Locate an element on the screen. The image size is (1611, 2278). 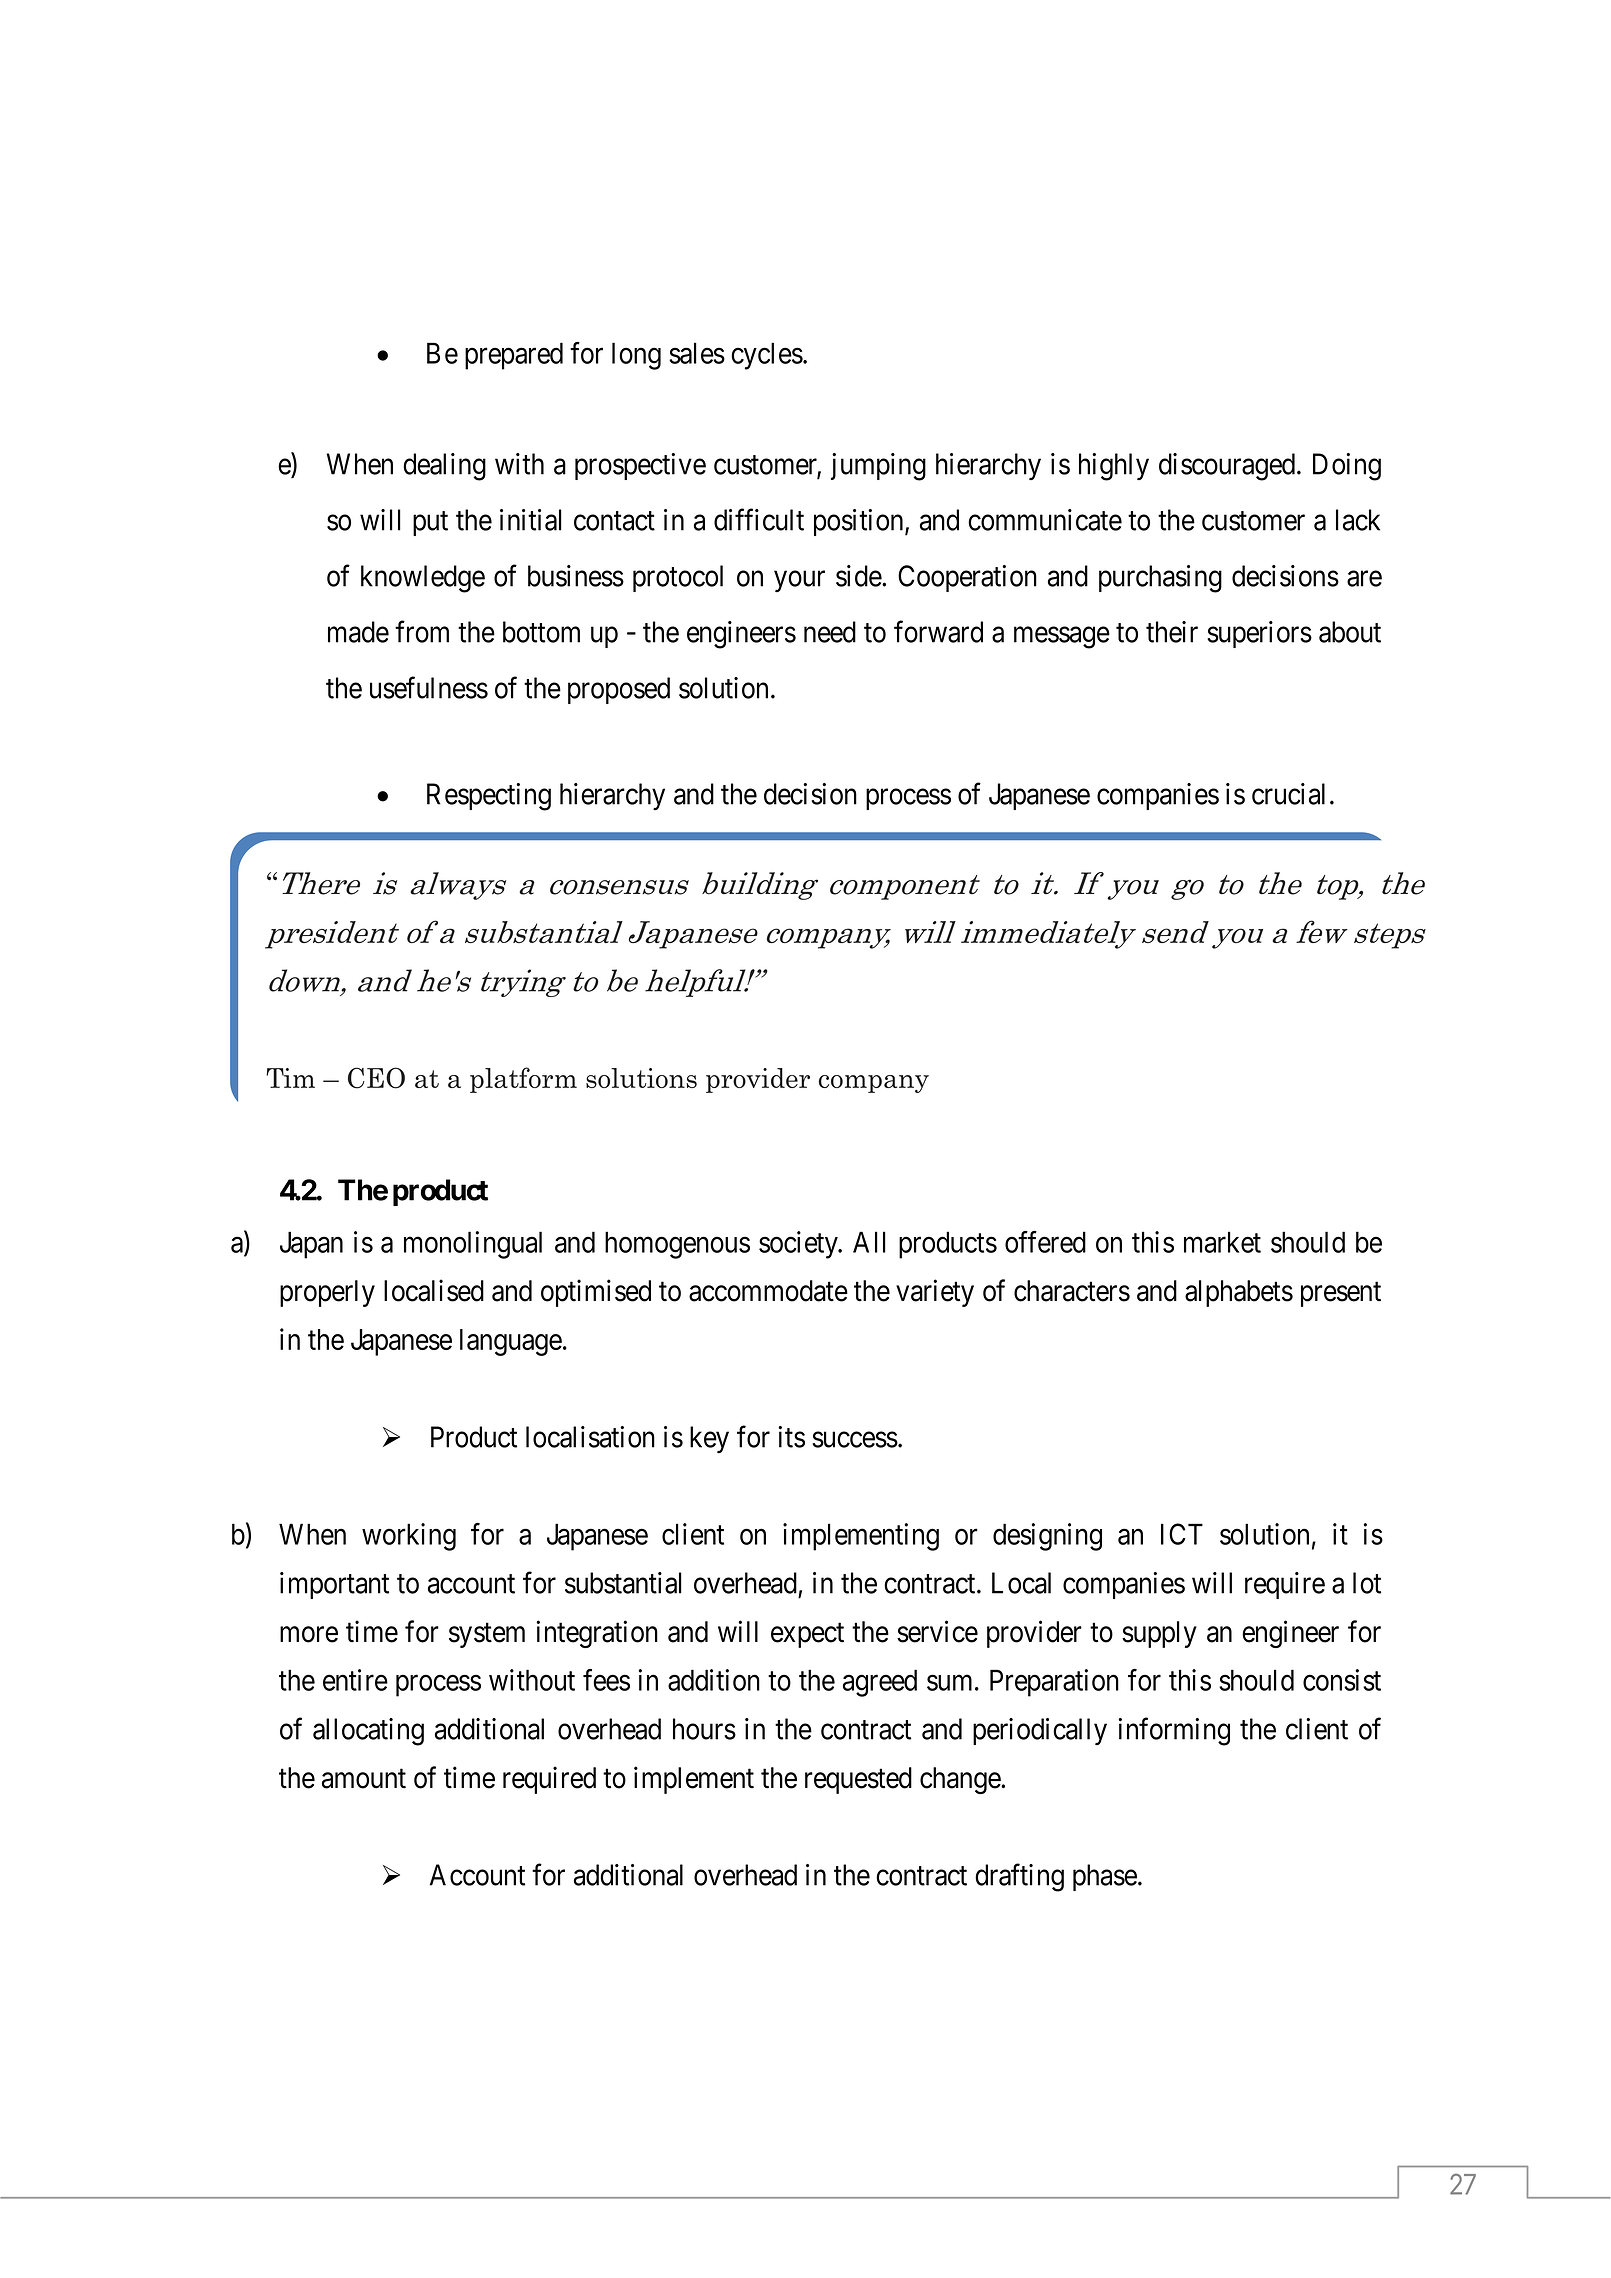
market is located at coordinates (1222, 1242).
